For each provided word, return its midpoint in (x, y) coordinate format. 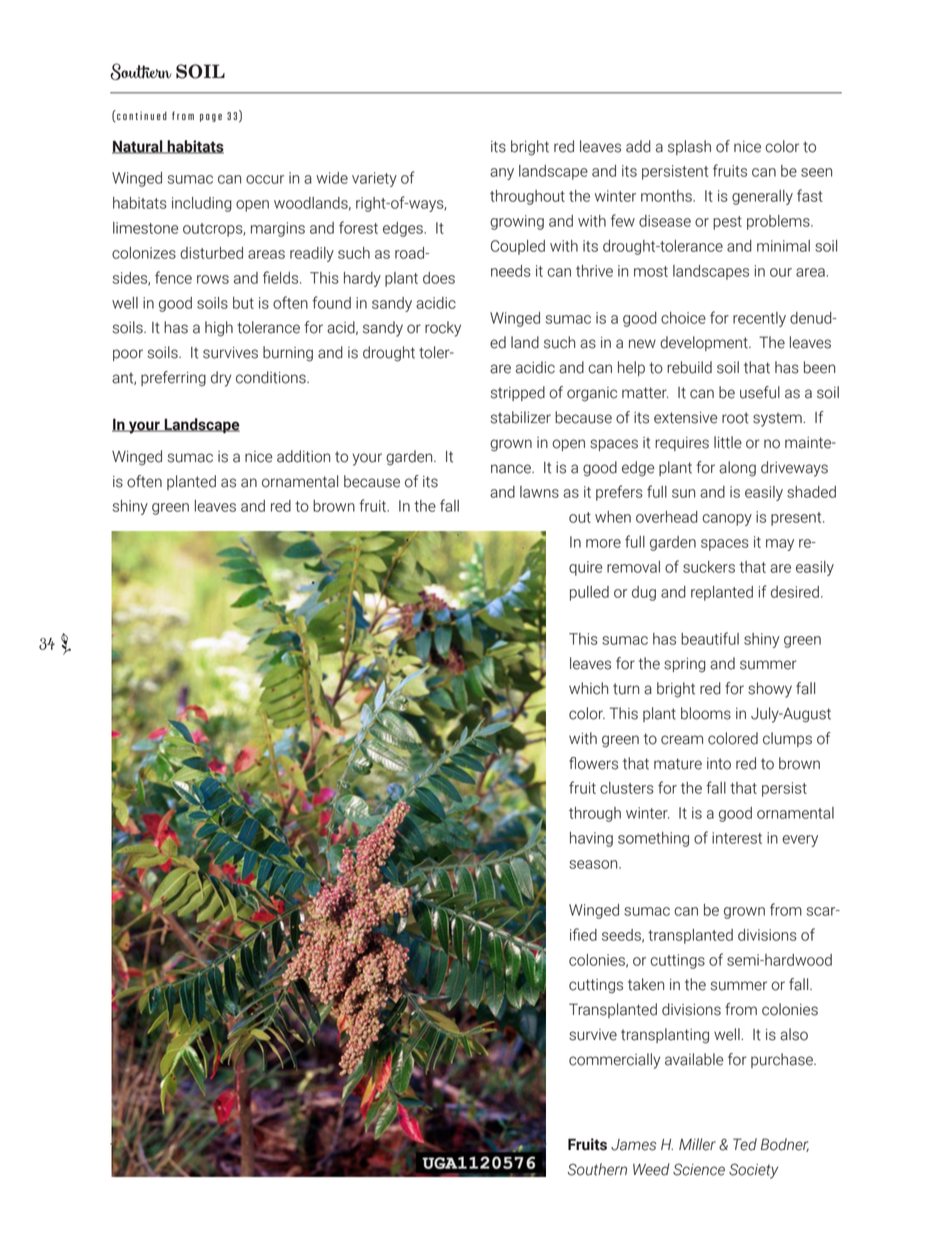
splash (689, 147)
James (633, 1145)
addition (303, 456)
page (211, 118)
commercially (614, 1061)
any (502, 174)
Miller (697, 1144)
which (588, 688)
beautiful (710, 638)
